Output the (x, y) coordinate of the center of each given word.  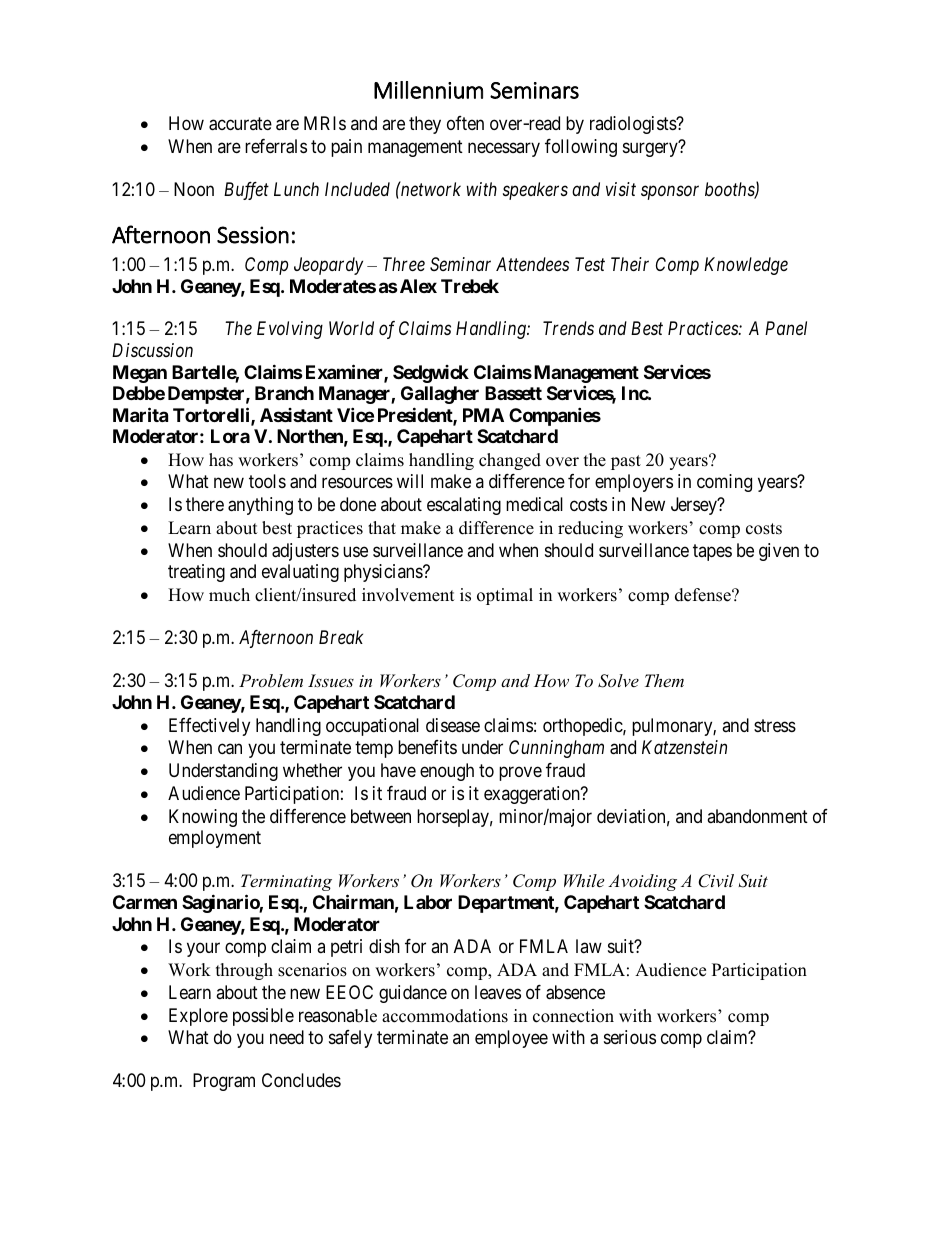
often (465, 123)
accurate (240, 124)
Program (224, 1082)
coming (724, 483)
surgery (651, 149)
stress (775, 725)
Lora (230, 436)
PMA (483, 415)
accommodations (445, 1016)
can (230, 749)
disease (453, 725)
